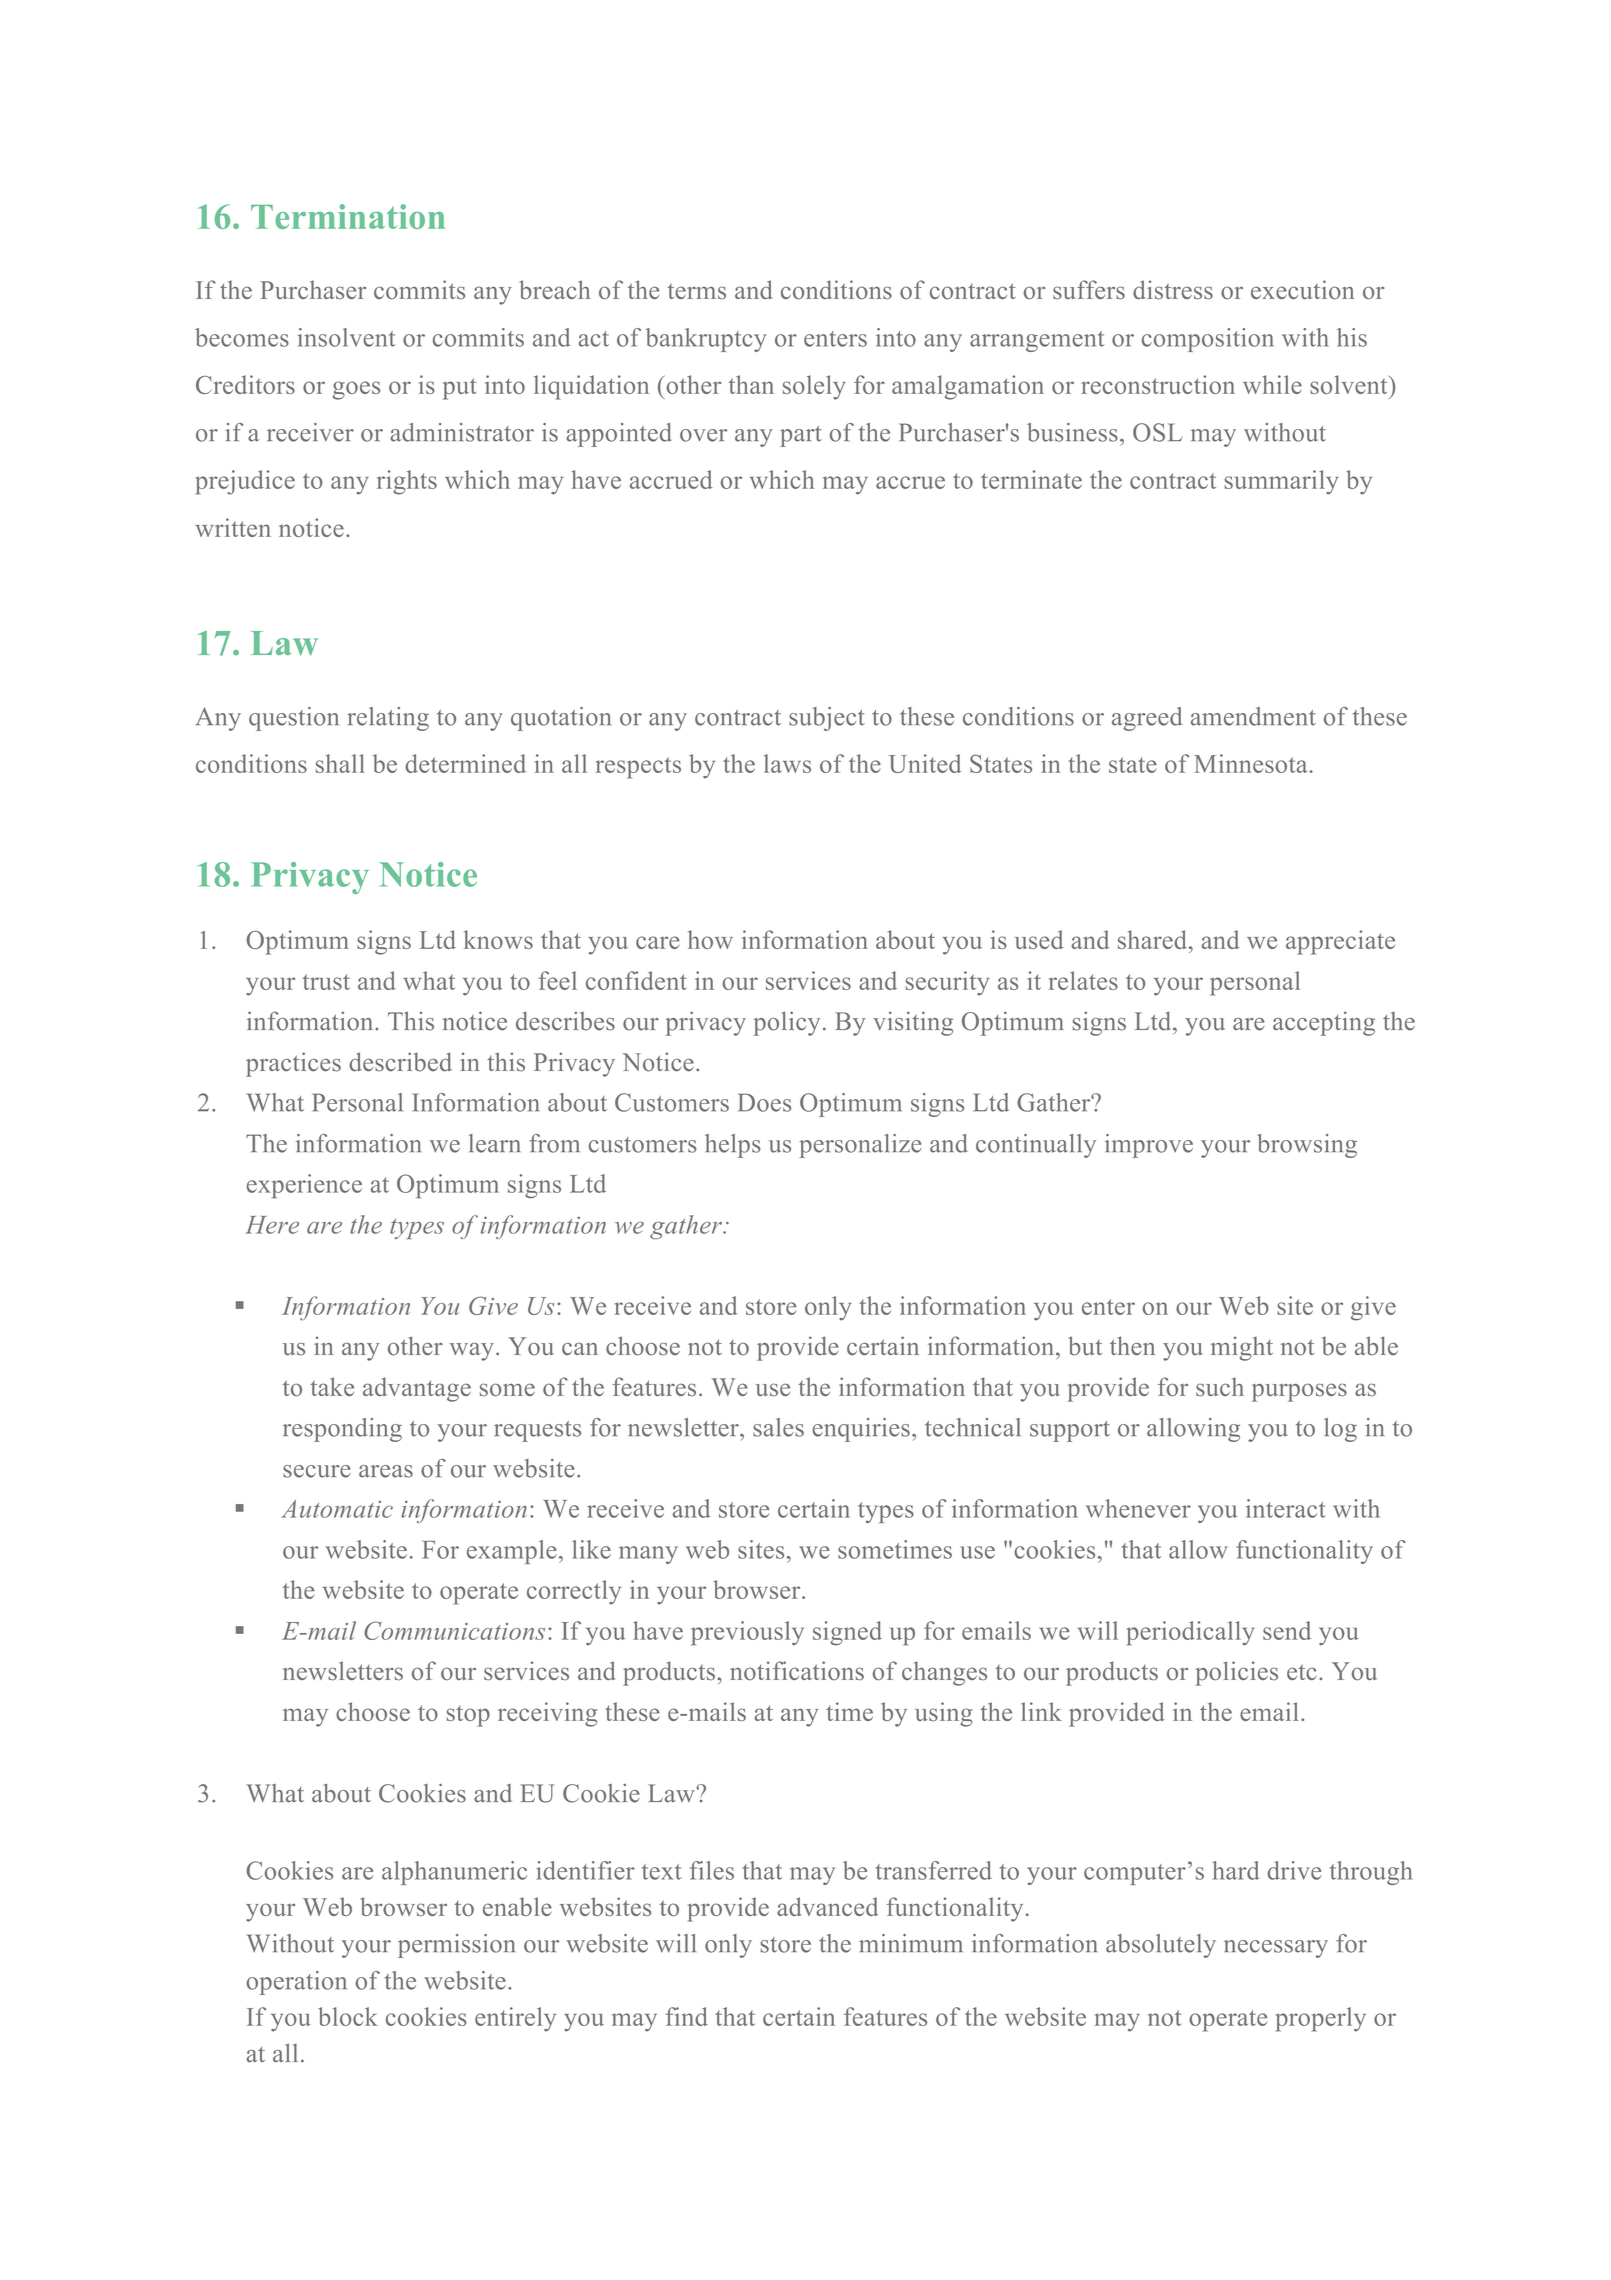 The height and width of the screenshot is (2280, 1611). Describe the element at coordinates (827, 1906) in the screenshot. I see `advanced` at that location.
